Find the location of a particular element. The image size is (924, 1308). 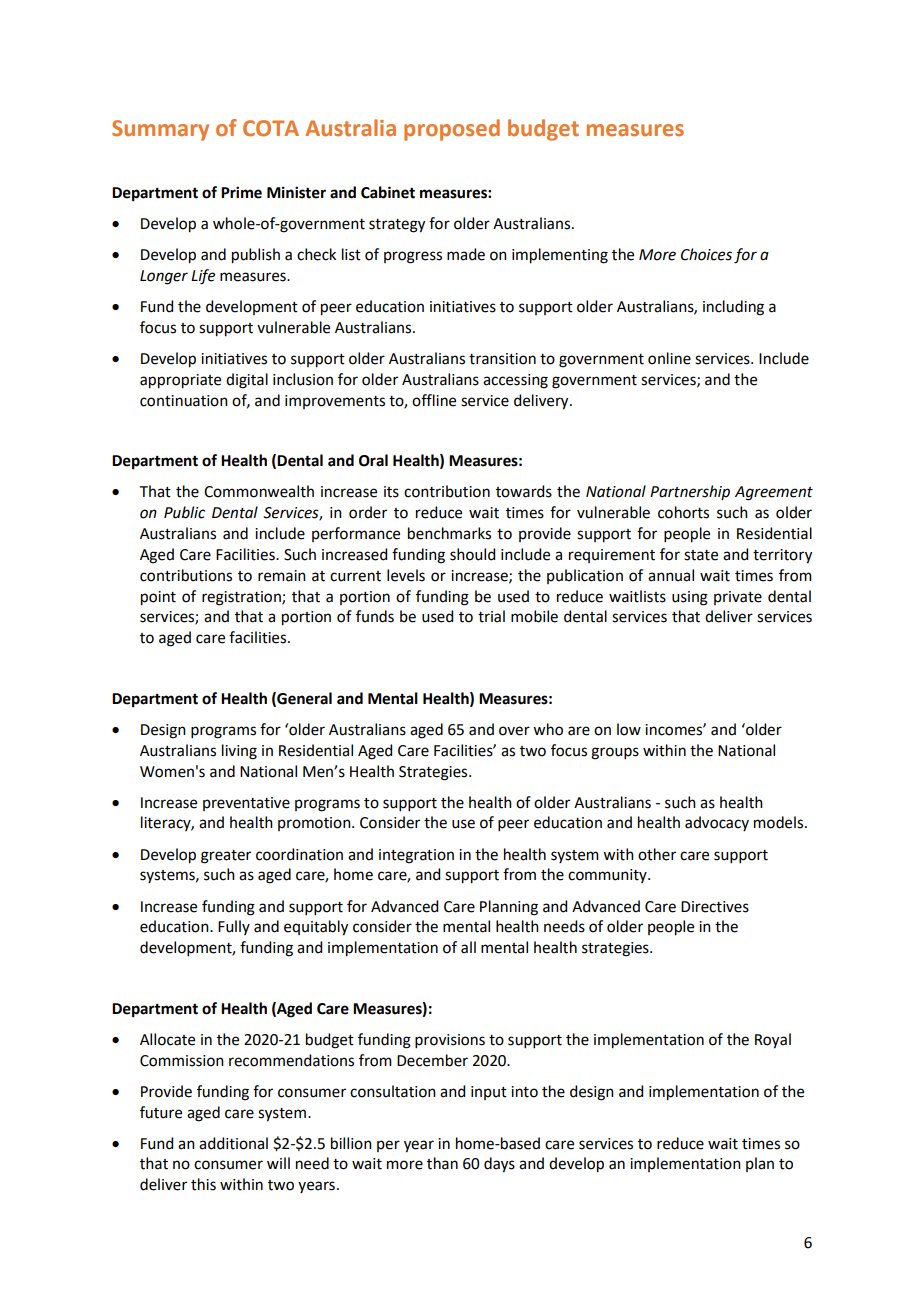

benchmarks is located at coordinates (449, 533).
